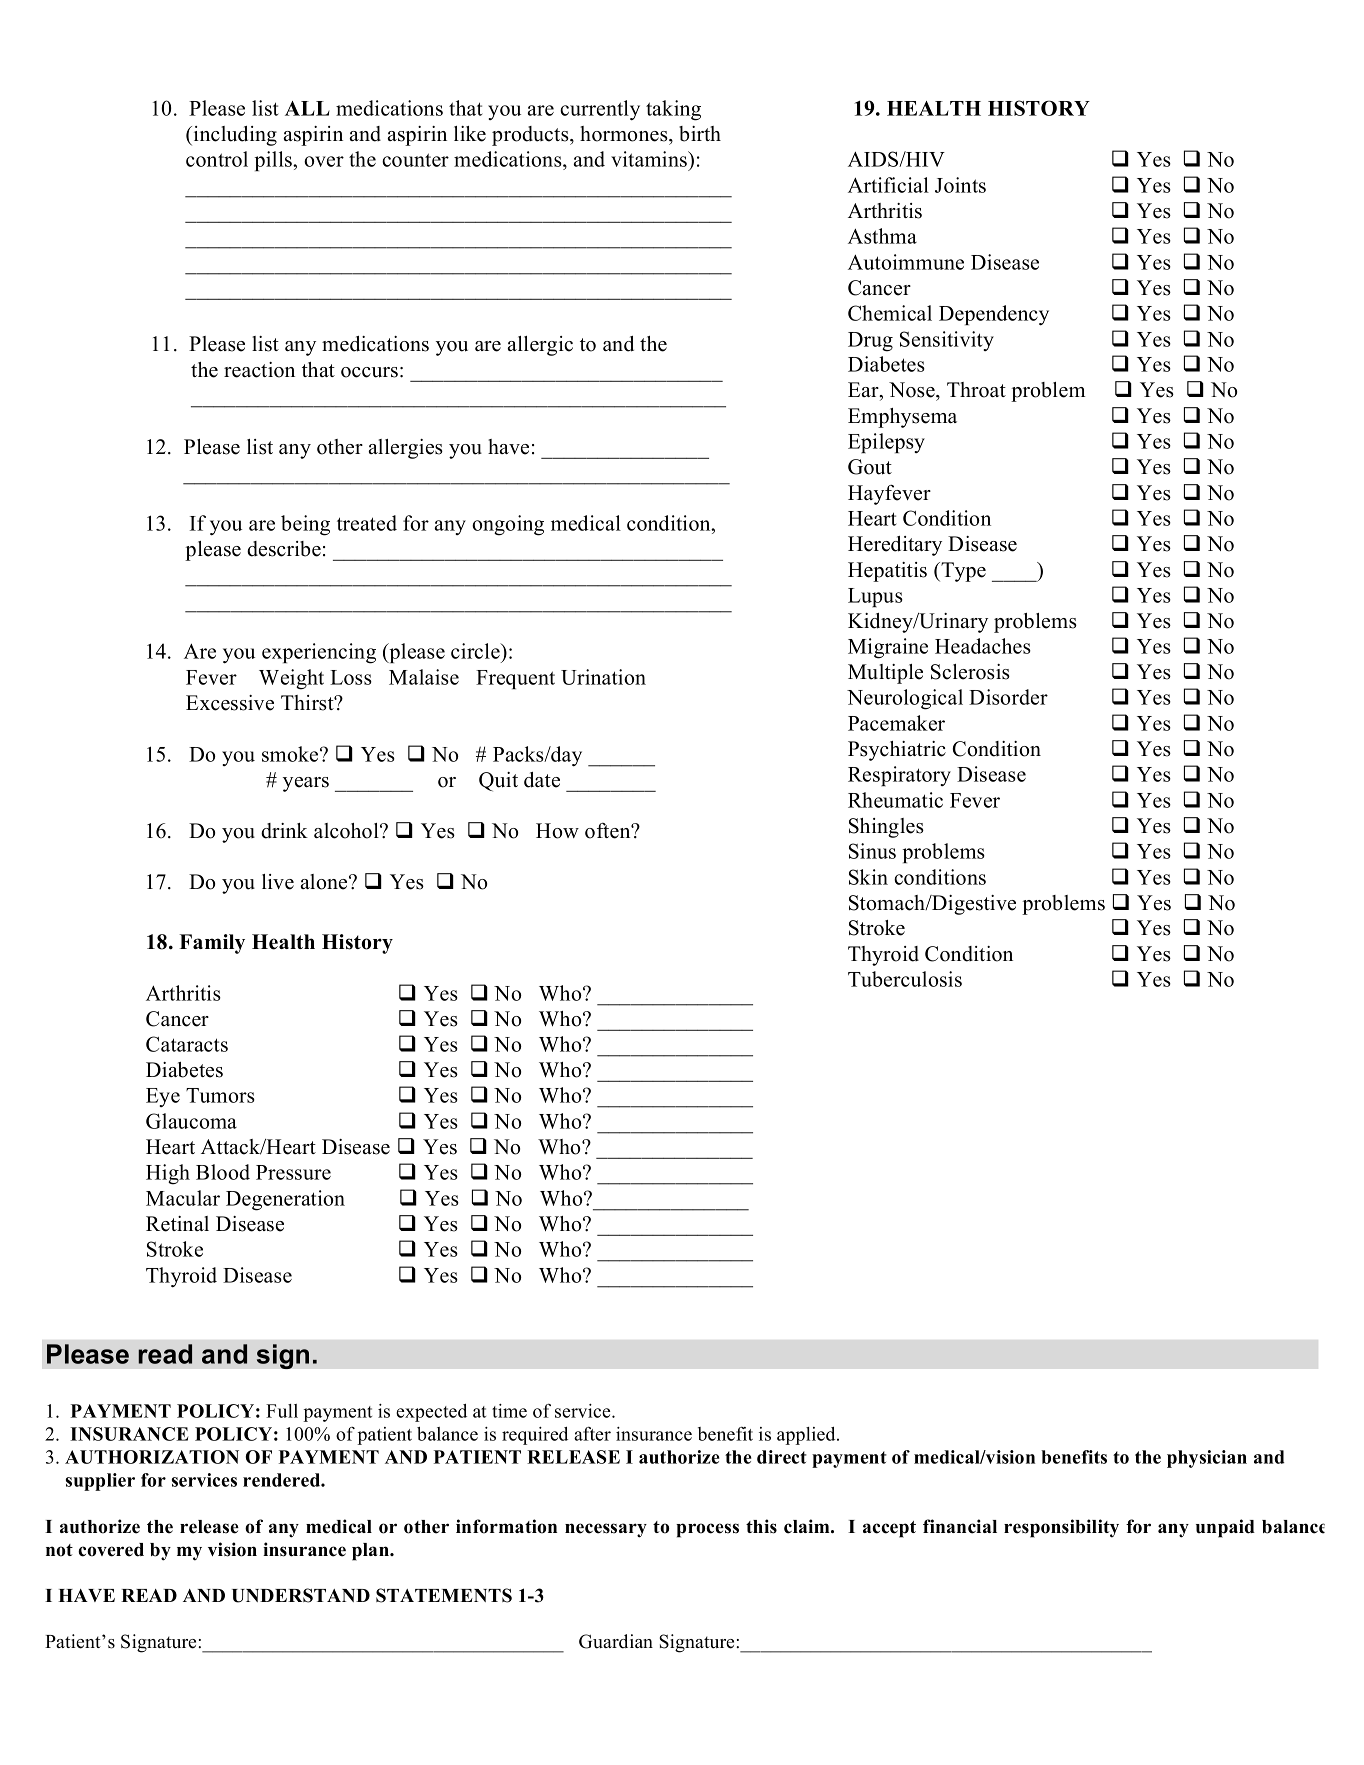 Image resolution: width=1364 pixels, height=1765 pixels. What do you see at coordinates (650, 159) in the document?
I see `vitamins` at bounding box center [650, 159].
